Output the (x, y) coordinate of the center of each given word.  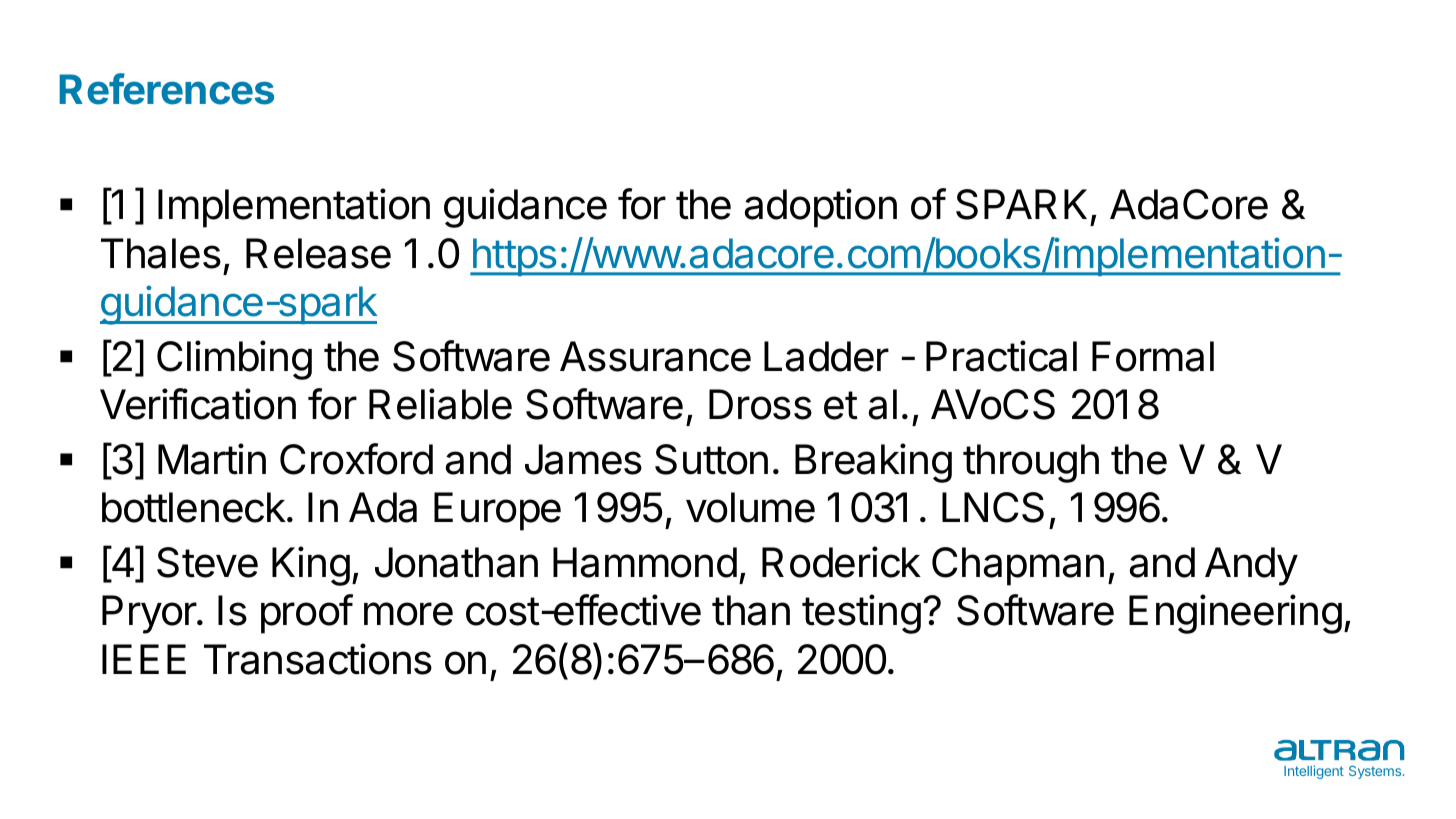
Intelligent (1314, 772)
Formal (1153, 356)
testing (861, 614)
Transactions (318, 659)
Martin (212, 459)
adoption (821, 208)
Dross (760, 404)
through (1031, 463)
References (166, 89)
